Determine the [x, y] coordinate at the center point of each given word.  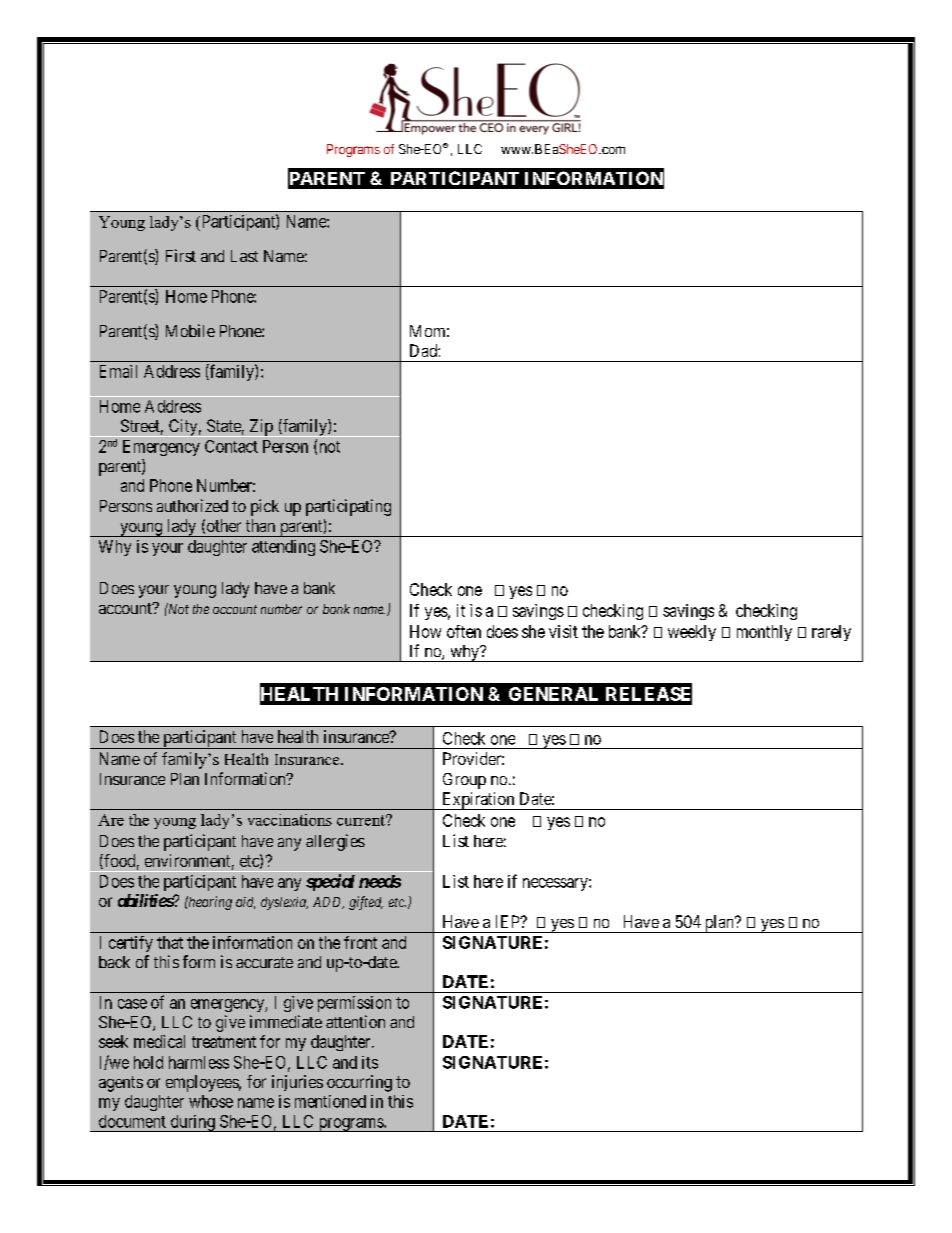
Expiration [478, 801]
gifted [366, 903]
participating [348, 507]
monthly [764, 633]
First [181, 255]
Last [244, 256]
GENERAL [553, 694]
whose [211, 1101]
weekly [692, 633]
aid [245, 903]
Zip [261, 428]
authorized [192, 505]
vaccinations [290, 820]
